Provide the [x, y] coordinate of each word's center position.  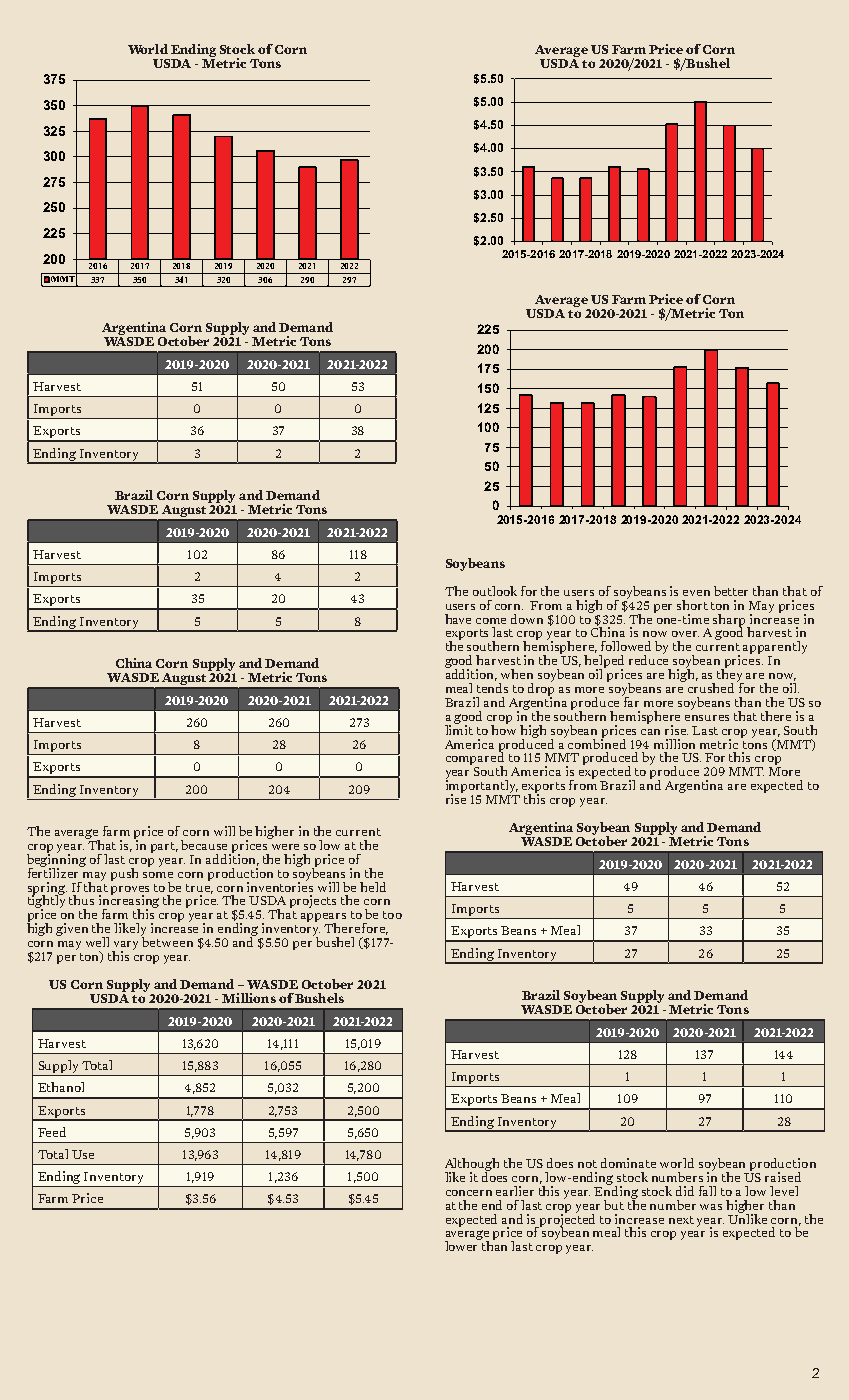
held [373, 887]
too [392, 915]
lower [463, 1245]
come [491, 621]
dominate [628, 1163]
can [650, 732]
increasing [129, 902]
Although [472, 1165]
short [692, 605]
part [164, 847]
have [458, 619]
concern [469, 1193]
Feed [52, 1132]
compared [475, 759]
